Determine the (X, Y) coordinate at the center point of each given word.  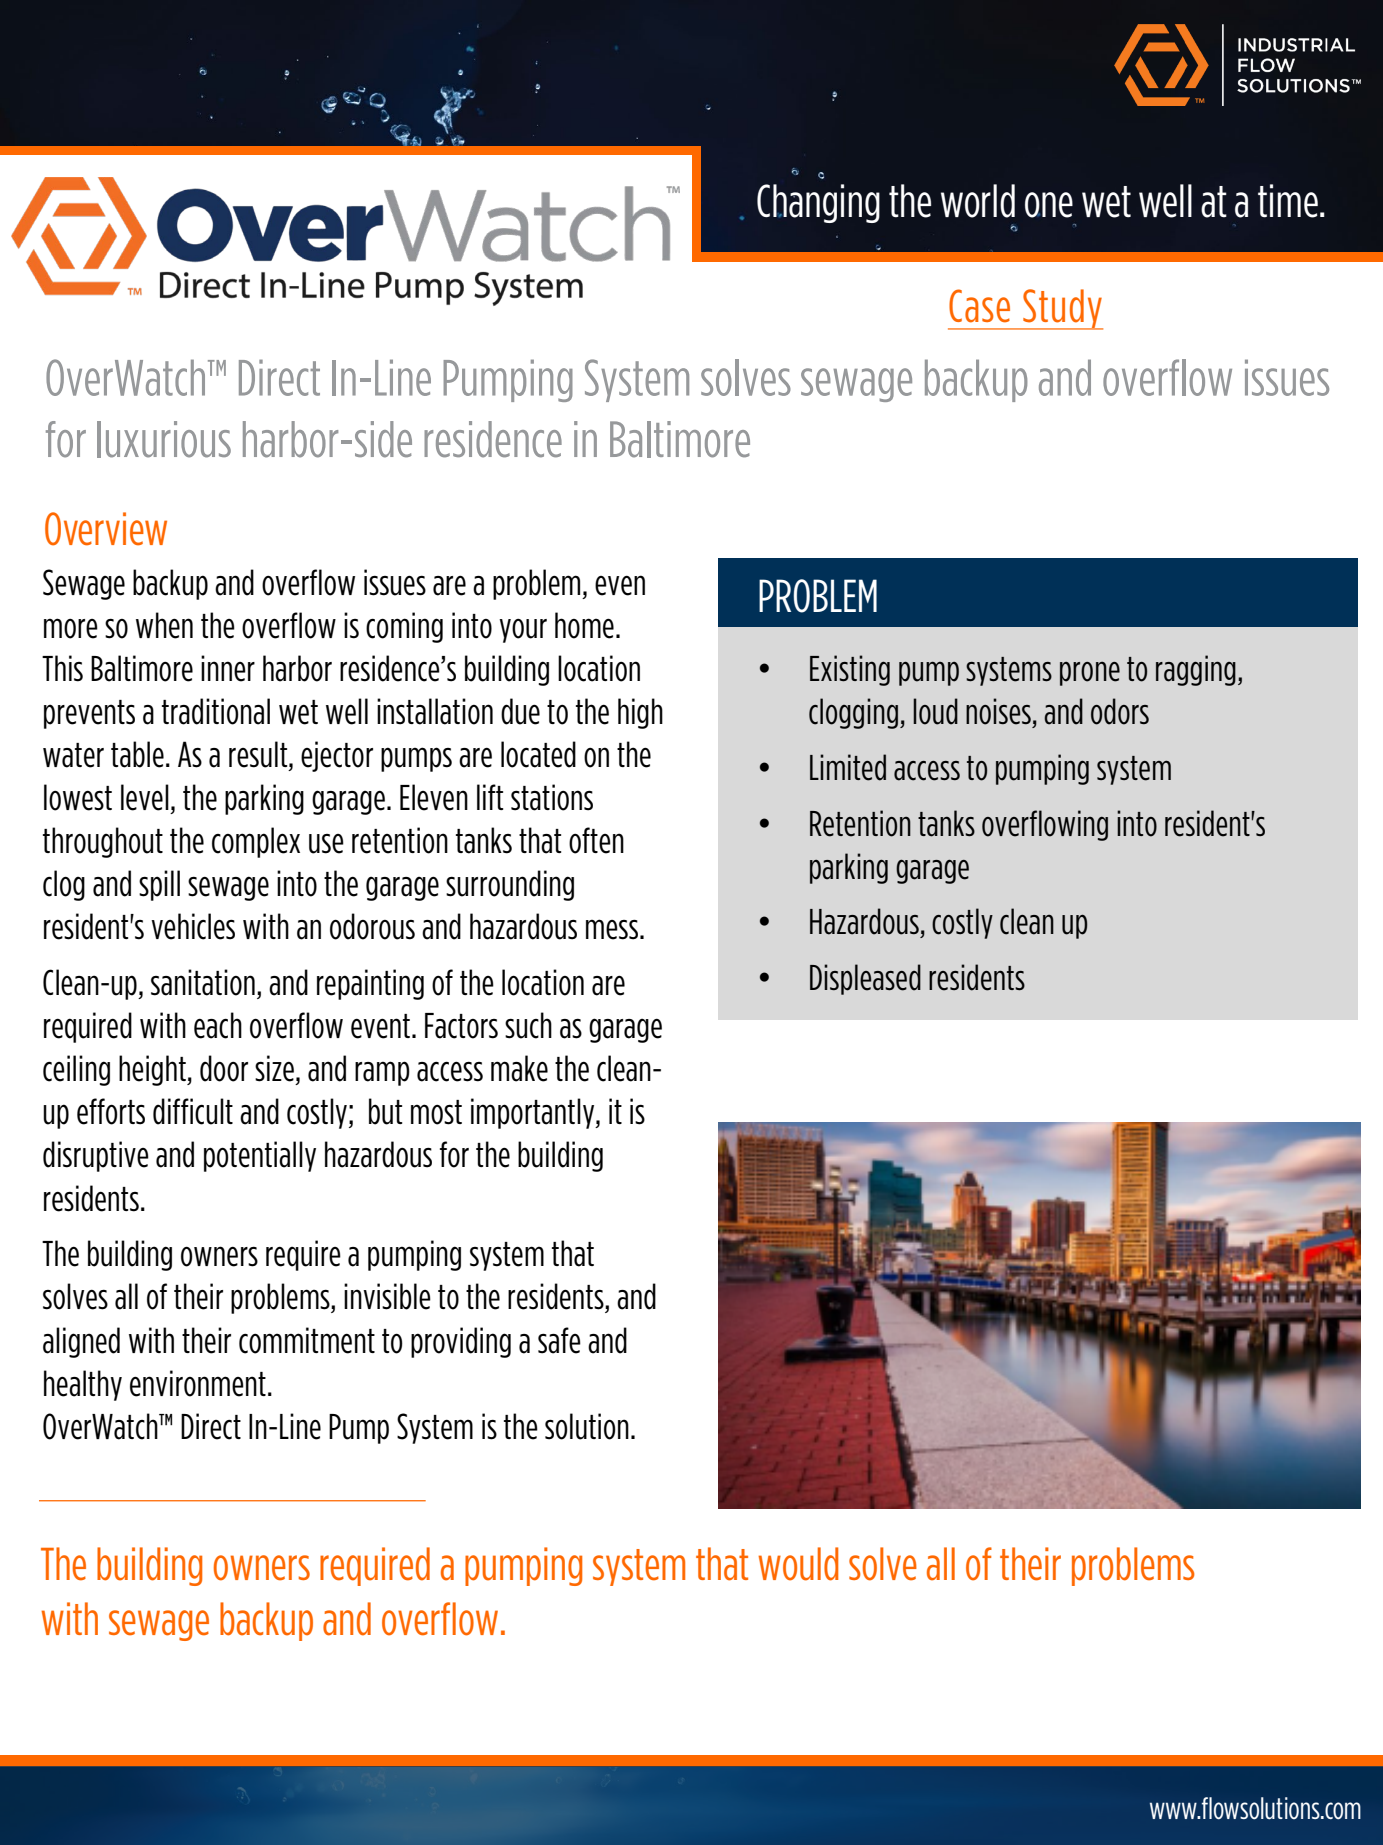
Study (1062, 309)
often (596, 840)
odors (1120, 711)
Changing (818, 203)
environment (198, 1383)
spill (159, 885)
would (798, 1564)
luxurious (164, 439)
